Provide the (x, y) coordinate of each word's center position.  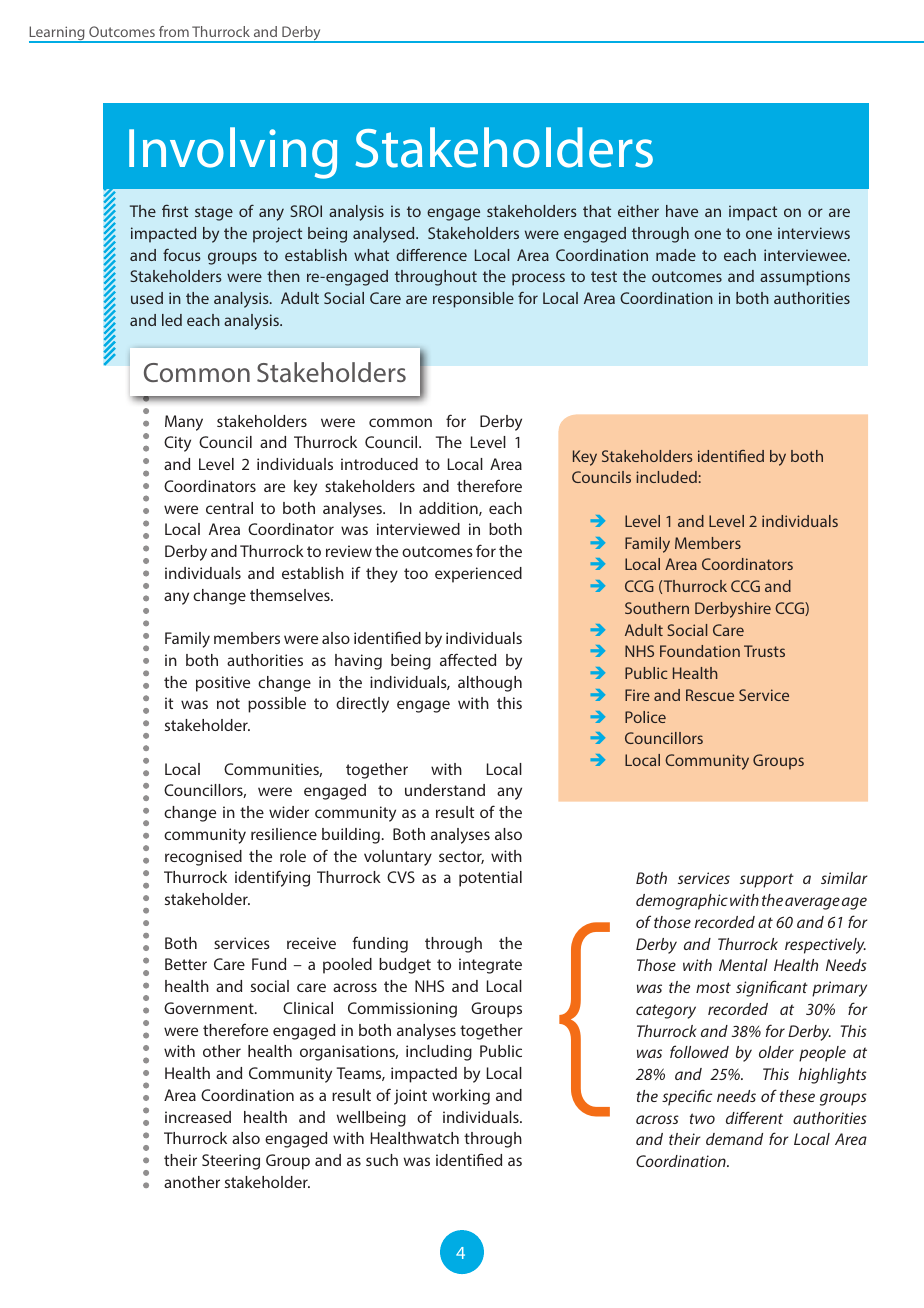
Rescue (710, 695)
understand (445, 790)
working (461, 1097)
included (666, 477)
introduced (379, 464)
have (682, 211)
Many (184, 423)
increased (198, 1117)
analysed (385, 235)
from (174, 31)
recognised (203, 858)
